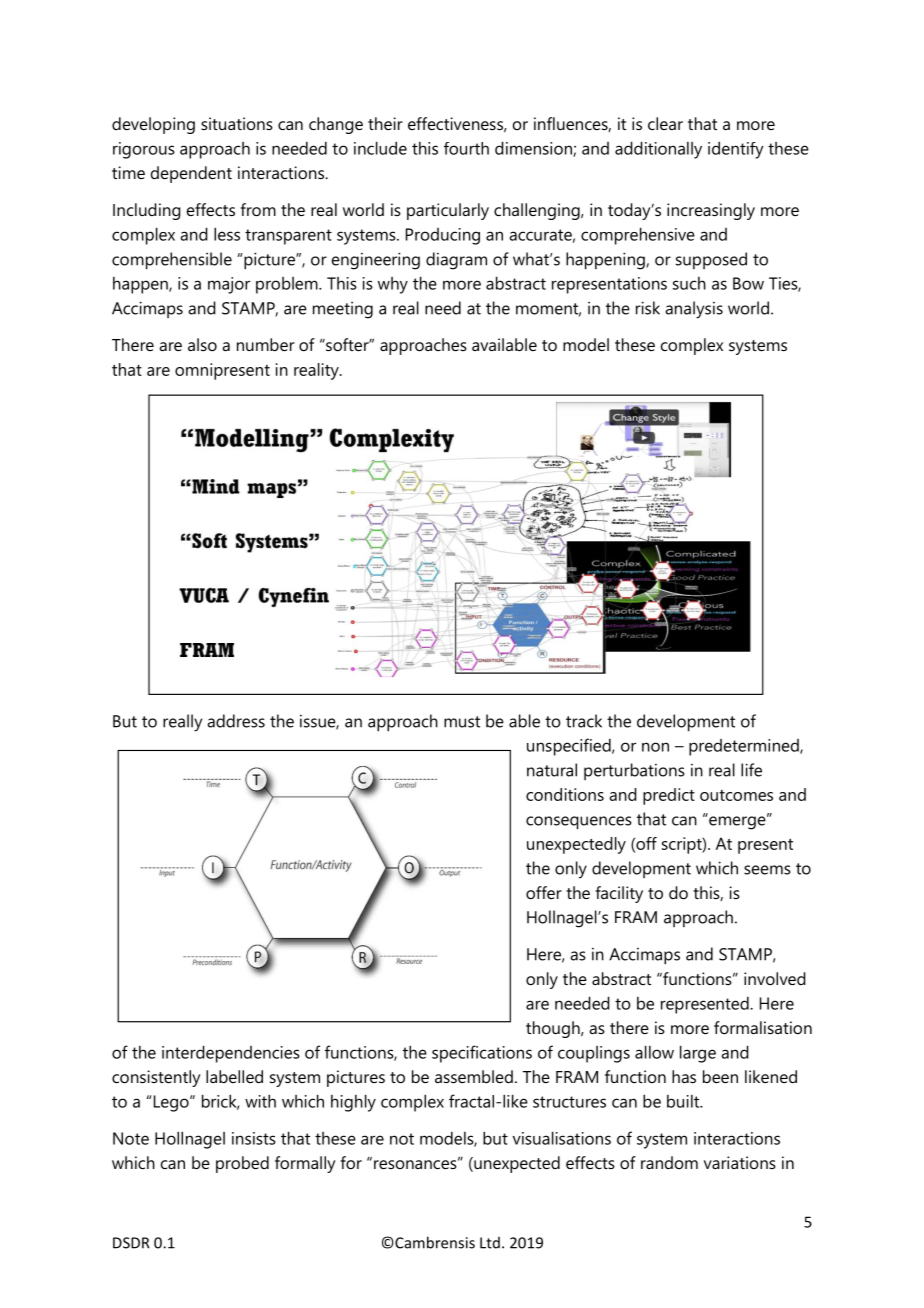 This screenshot has width=924, height=1308. What do you see at coordinates (767, 870) in the screenshot?
I see `seems` at bounding box center [767, 870].
